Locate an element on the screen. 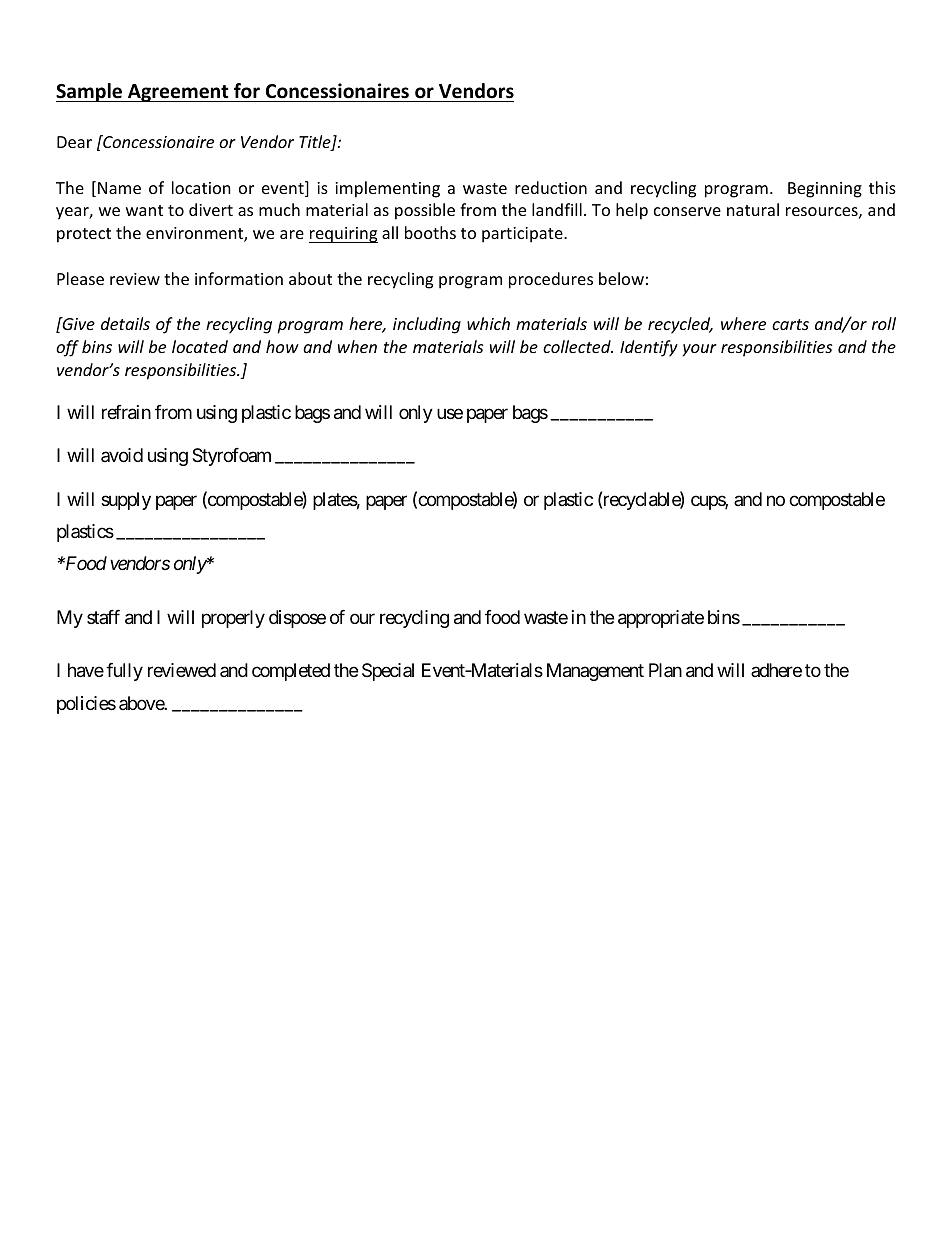 This screenshot has height=1233, width=952. Special is located at coordinates (388, 672).
